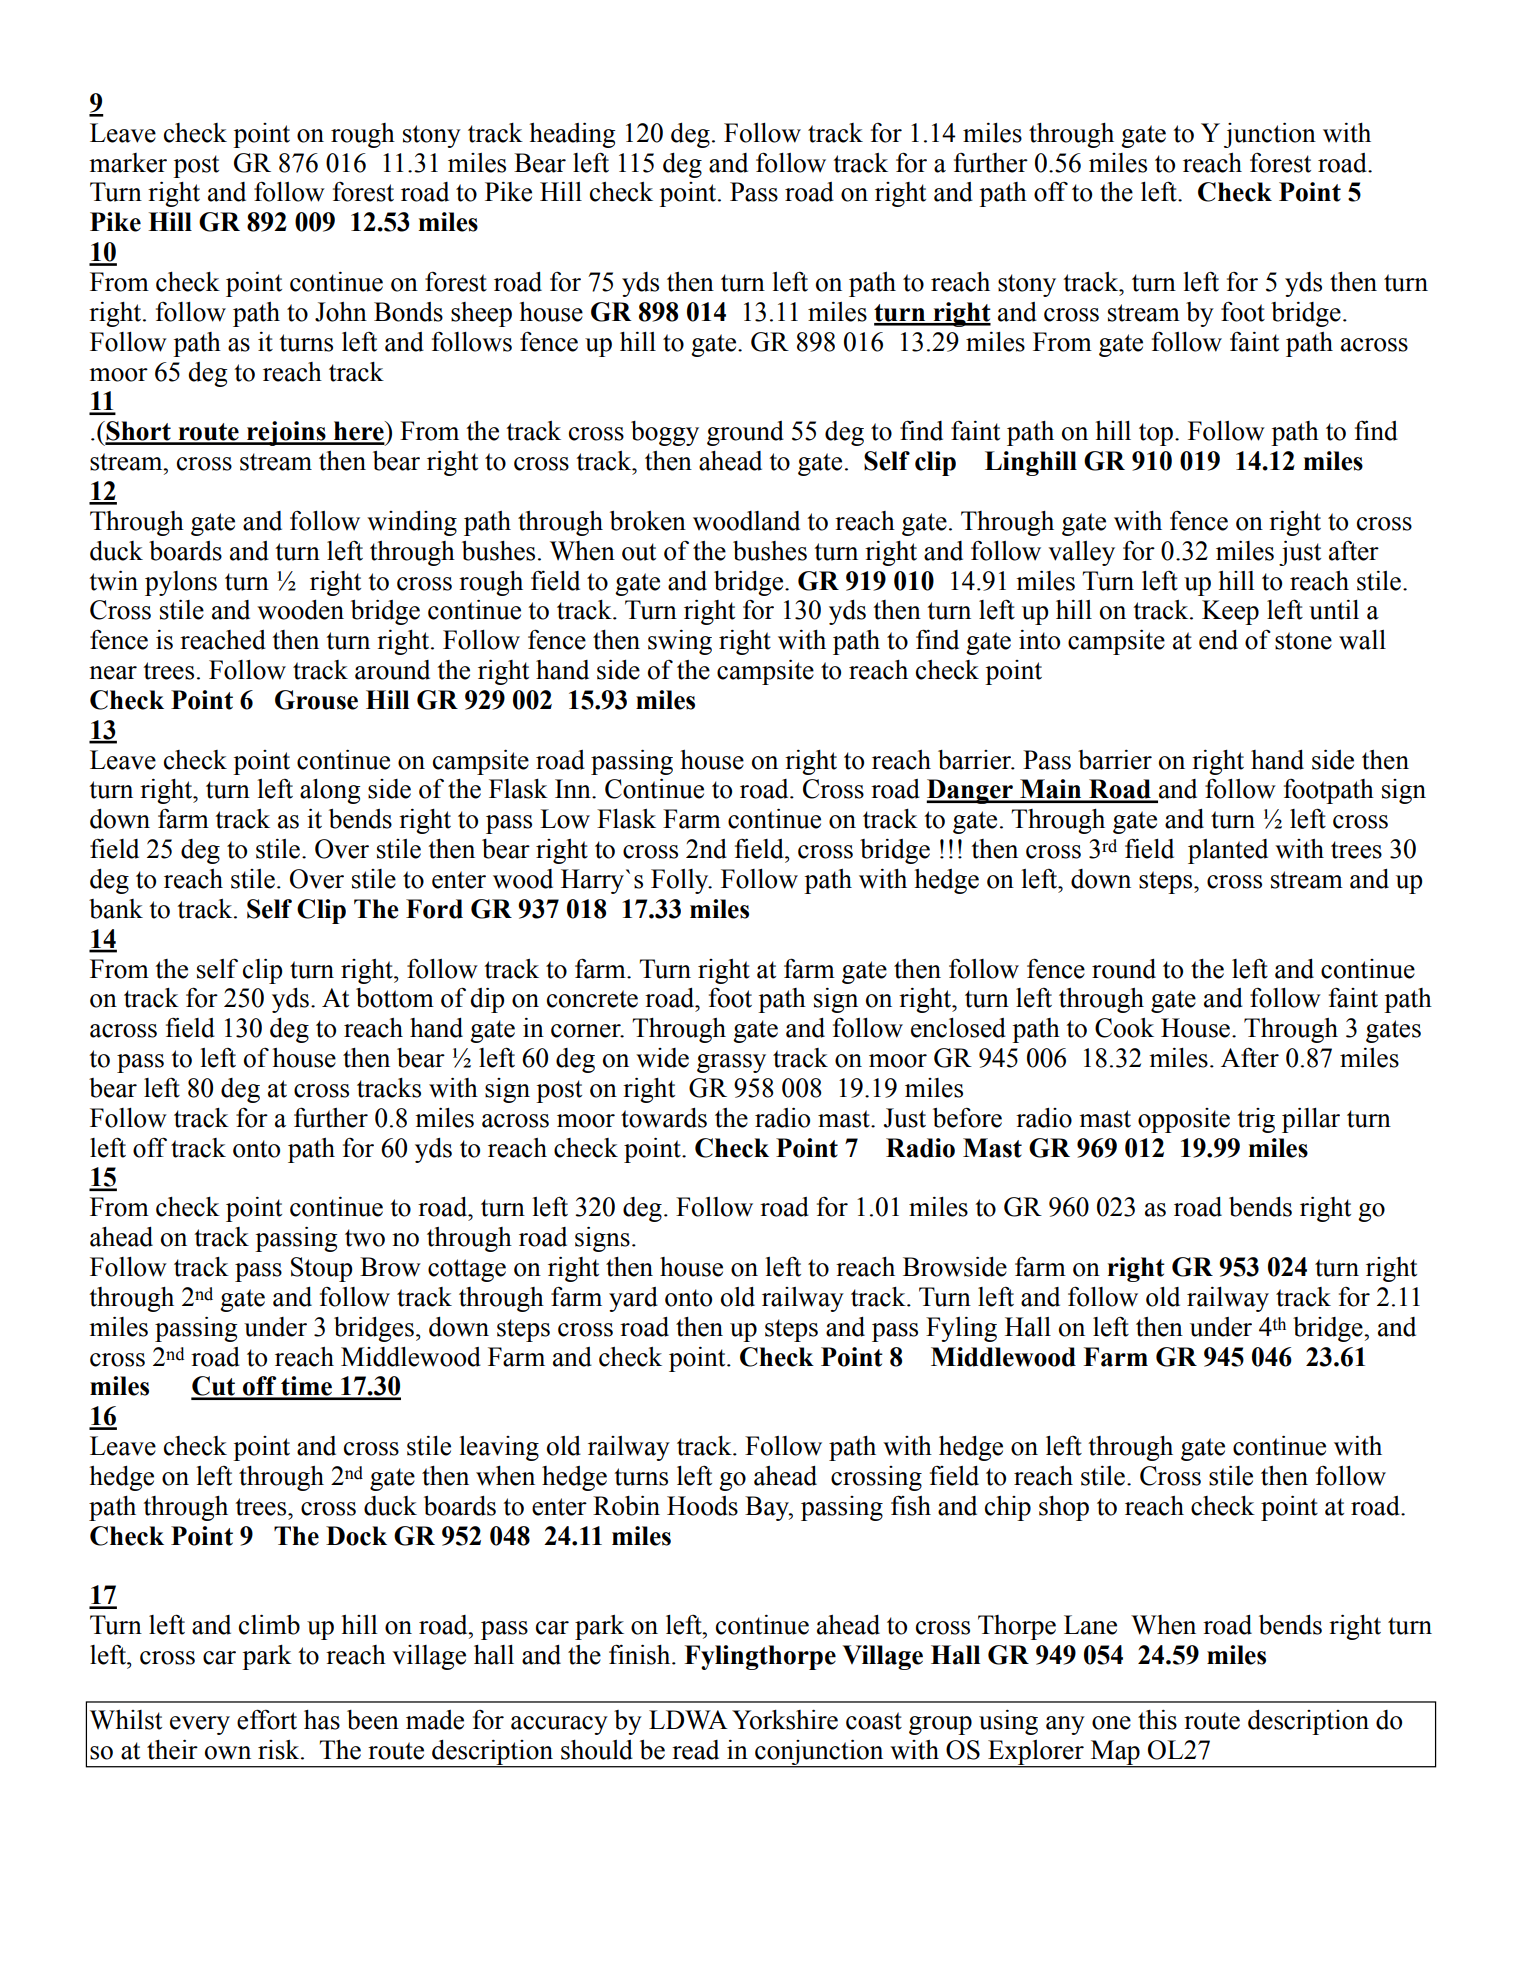  I want to click on yard, so click(633, 1299).
